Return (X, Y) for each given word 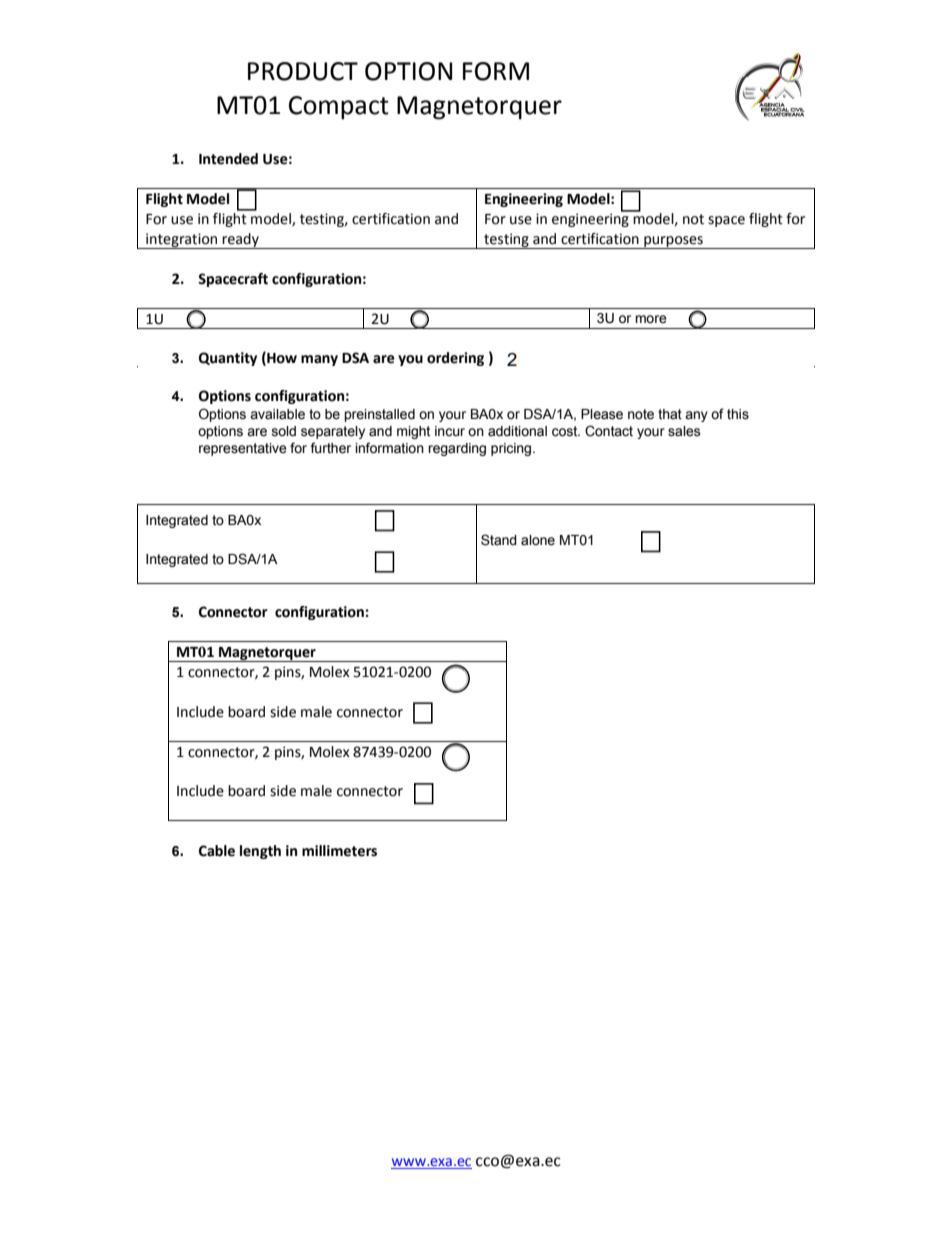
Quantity (228, 359)
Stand (499, 540)
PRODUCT (303, 71)
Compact (339, 108)
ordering (455, 359)
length (260, 852)
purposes (673, 242)
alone (538, 540)
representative (243, 449)
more (651, 319)
